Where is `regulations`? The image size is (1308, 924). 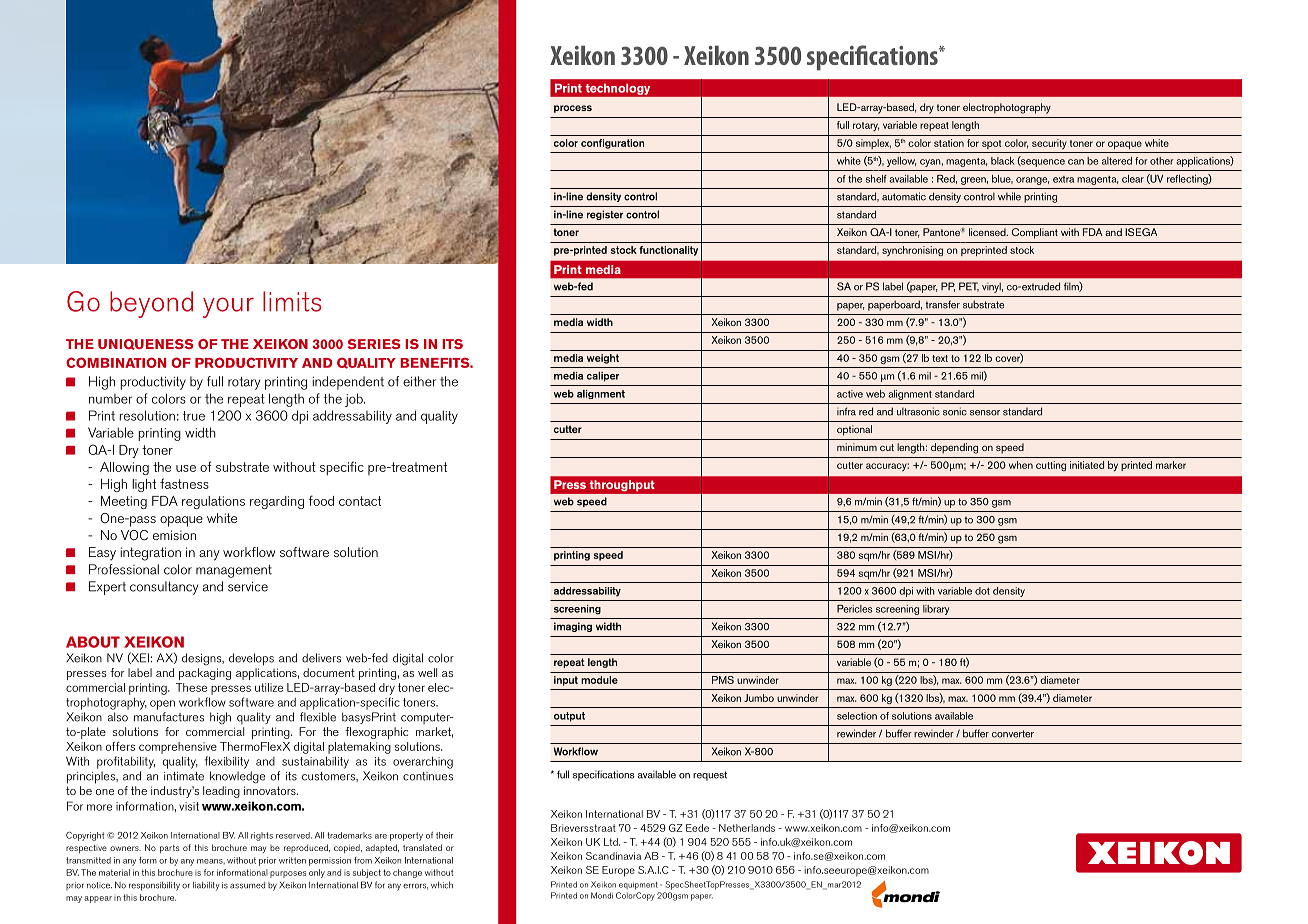
regulations is located at coordinates (213, 502).
